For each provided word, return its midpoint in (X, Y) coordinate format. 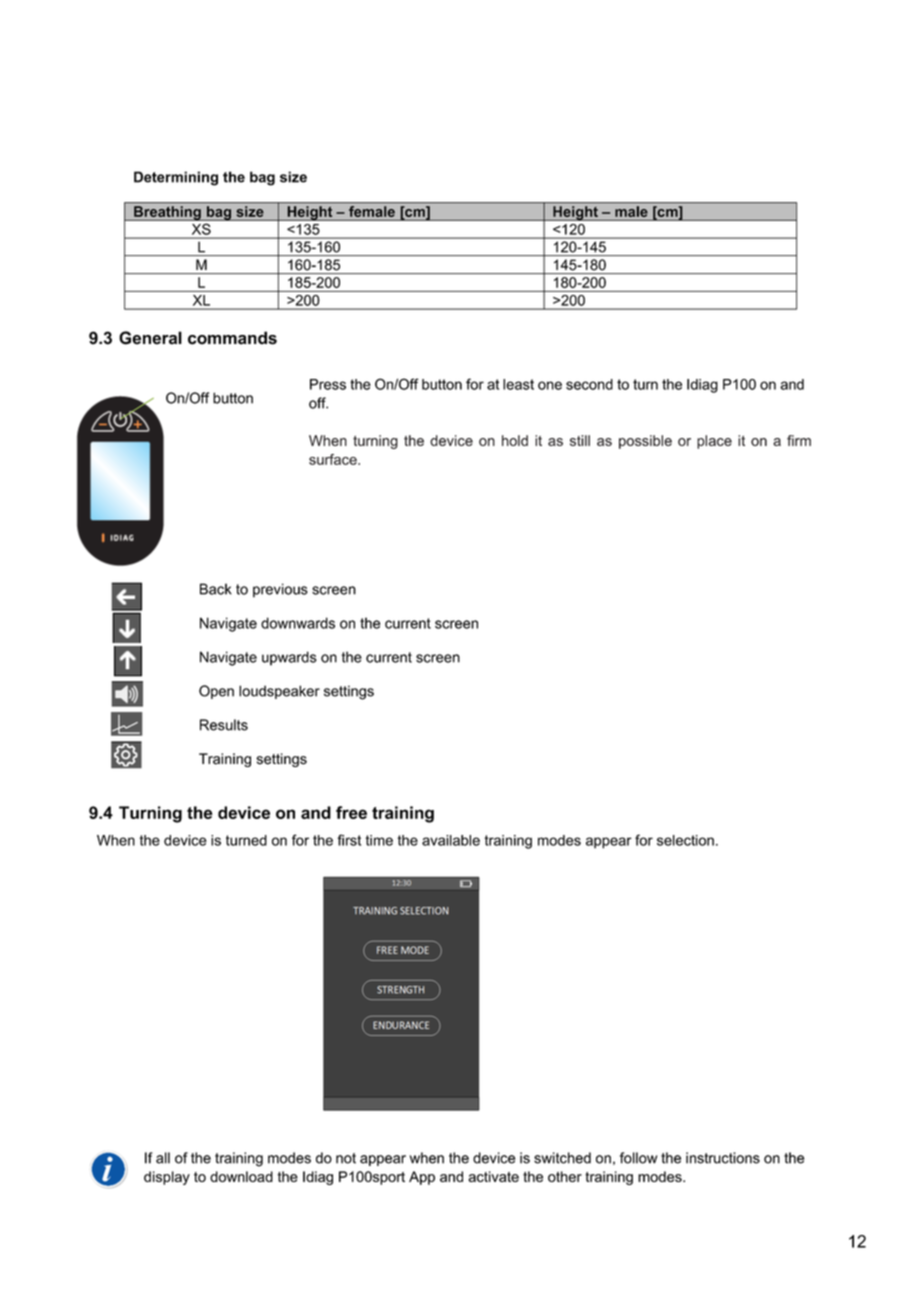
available (451, 840)
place (714, 442)
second (589, 384)
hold (515, 440)
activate (493, 1176)
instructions (723, 1158)
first (349, 840)
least (518, 384)
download (241, 1176)
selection (685, 840)
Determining (176, 178)
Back (216, 589)
